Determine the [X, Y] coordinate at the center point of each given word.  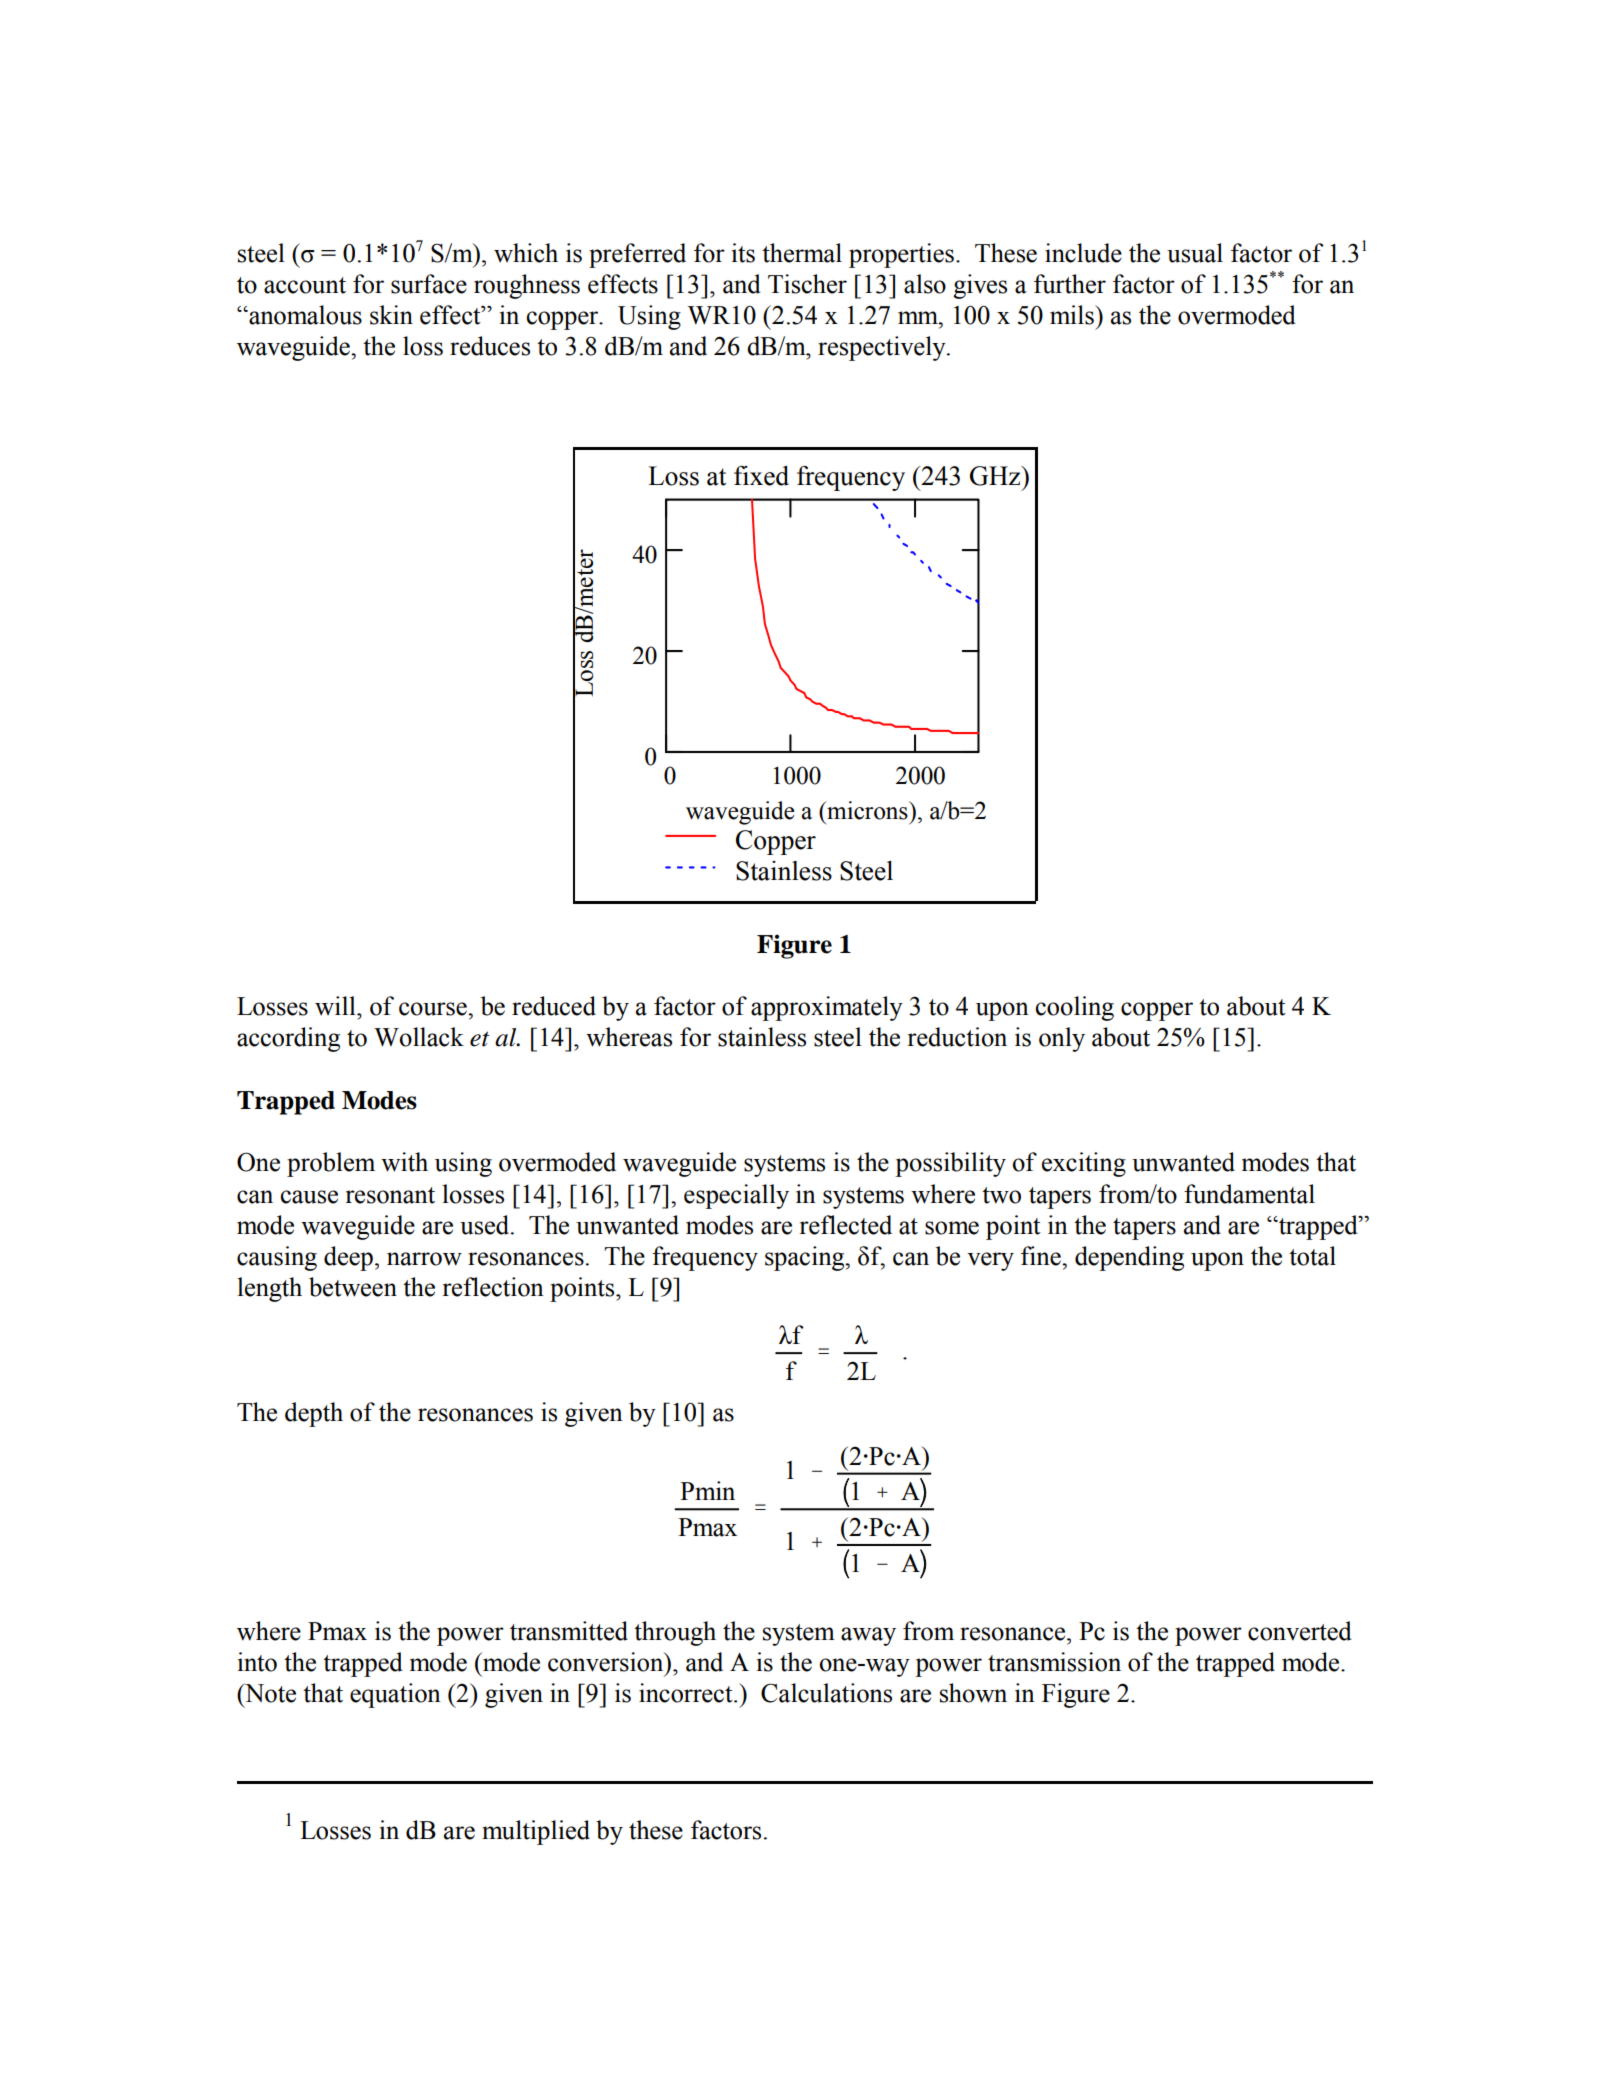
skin [391, 315]
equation [395, 1695]
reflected [846, 1225]
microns [867, 810]
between [353, 1287]
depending [1129, 1258]
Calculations [826, 1693]
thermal [802, 253]
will [336, 1005]
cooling [1074, 1008]
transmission [1054, 1662]
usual [1195, 253]
